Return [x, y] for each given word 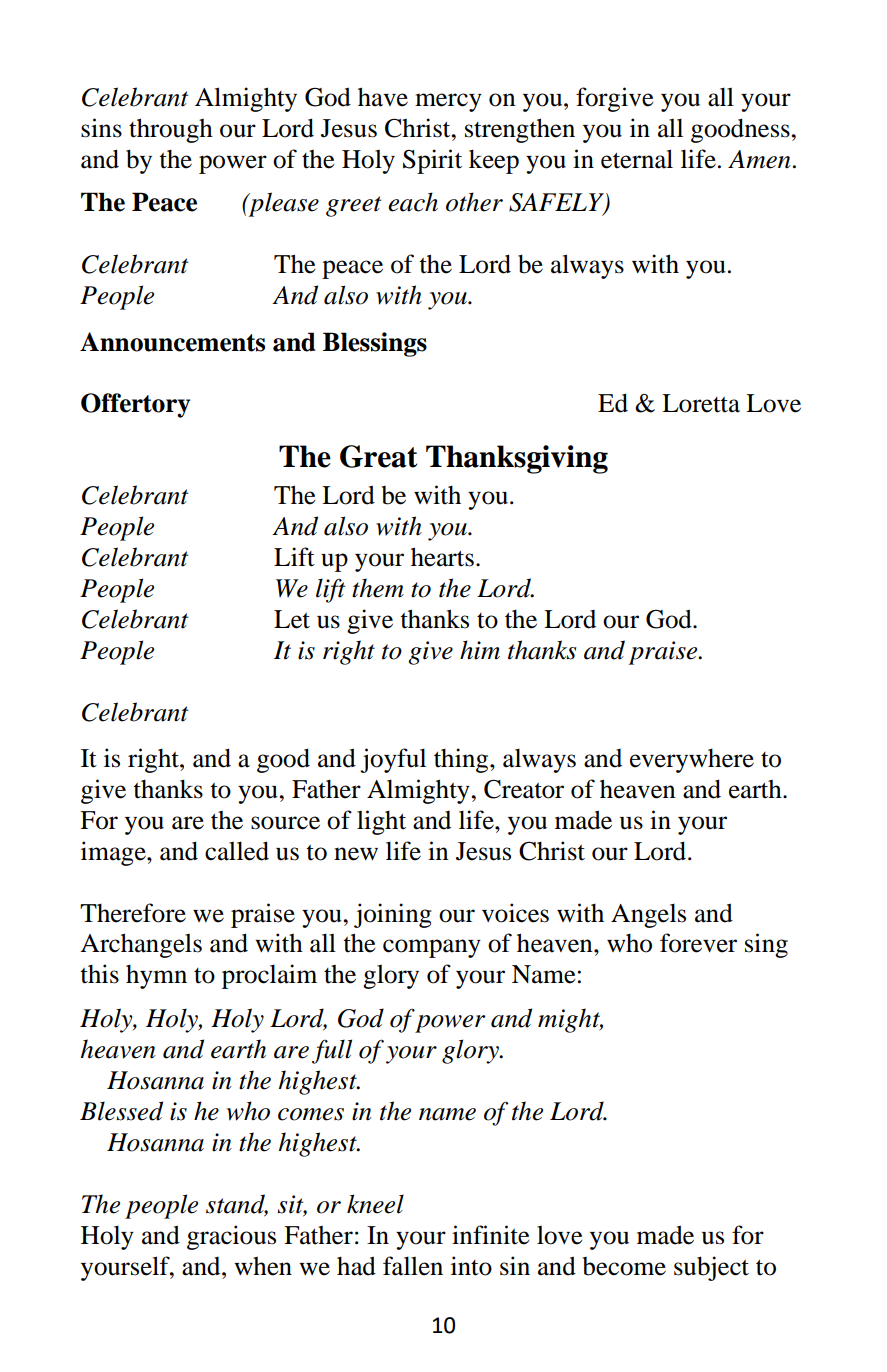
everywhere [692, 761]
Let [292, 619]
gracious [231, 1237]
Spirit [432, 161]
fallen [413, 1266]
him [480, 650]
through [171, 130]
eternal [637, 159]
